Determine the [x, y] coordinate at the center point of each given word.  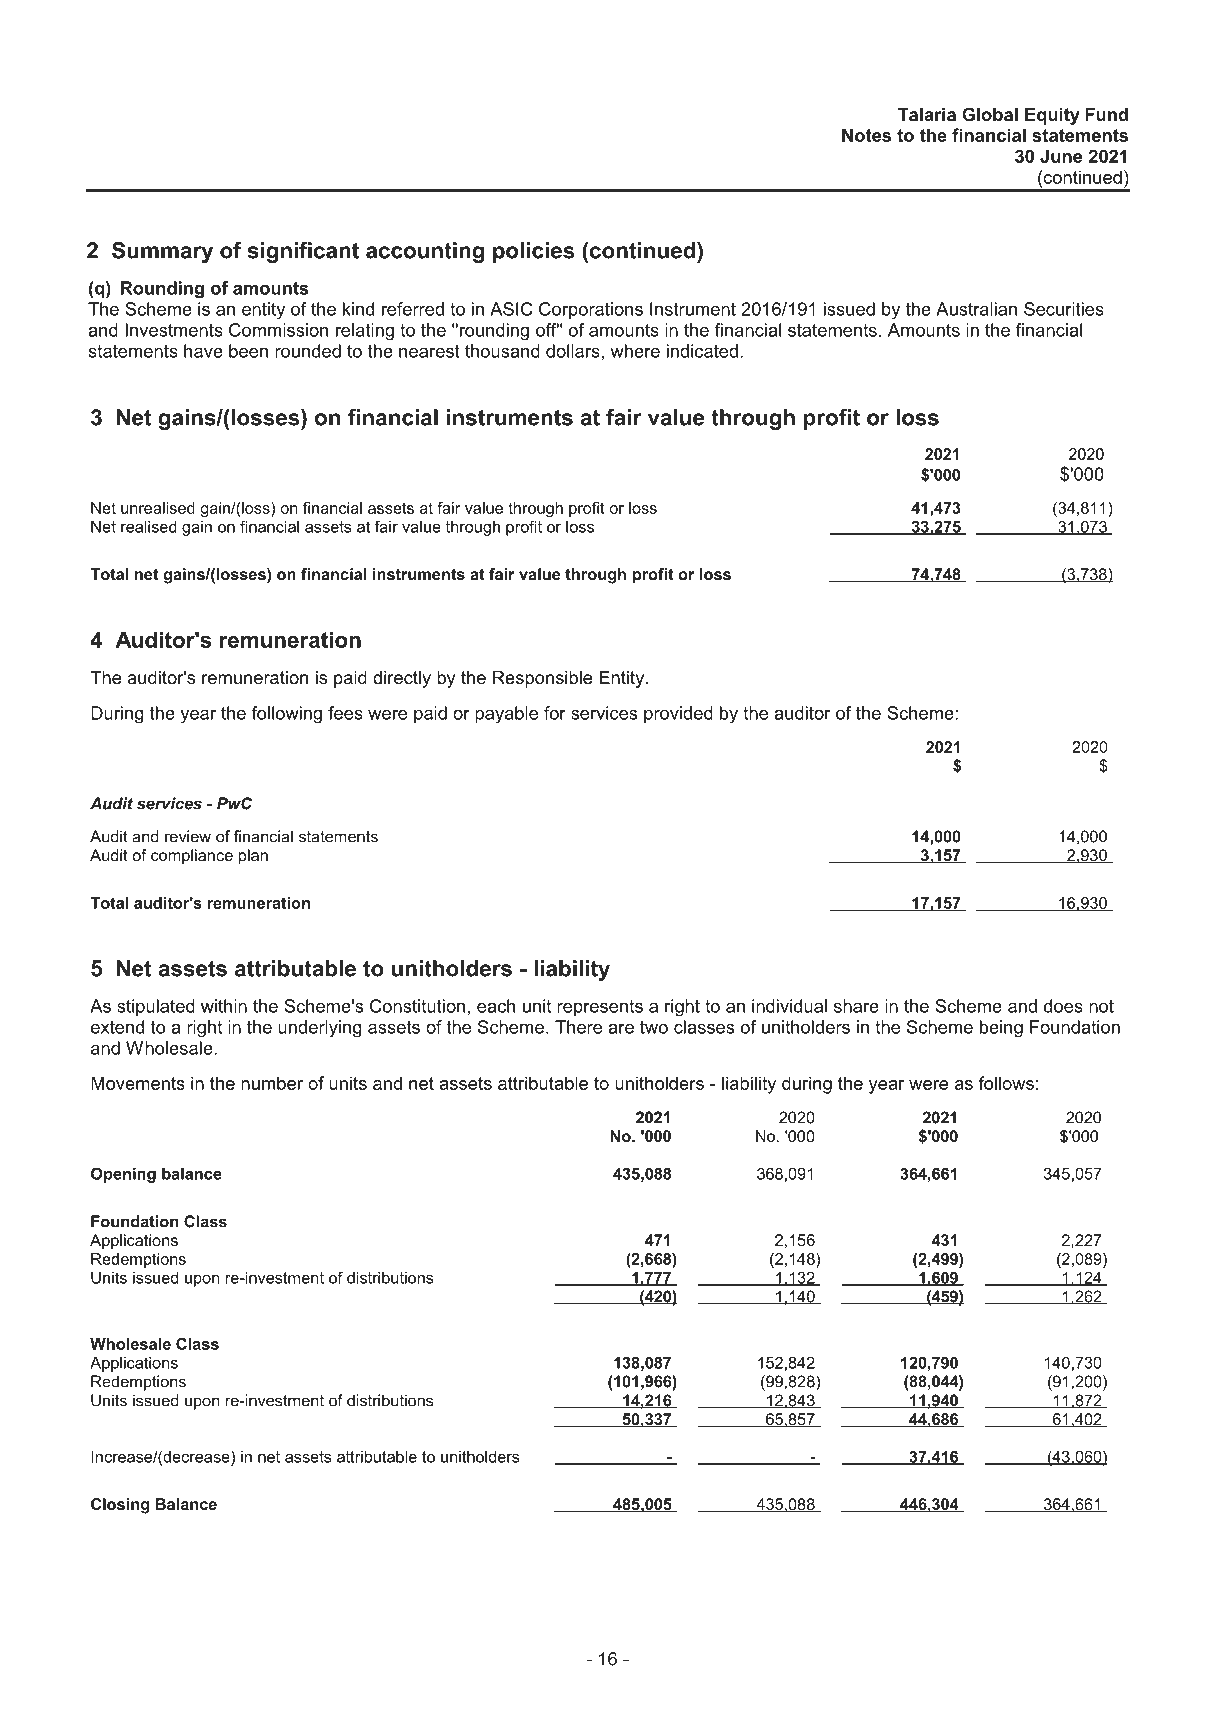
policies [533, 252]
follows [1006, 1083]
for [555, 713]
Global [990, 114]
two [654, 1027]
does [1063, 1006]
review [188, 836]
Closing [120, 1506]
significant [303, 252]
